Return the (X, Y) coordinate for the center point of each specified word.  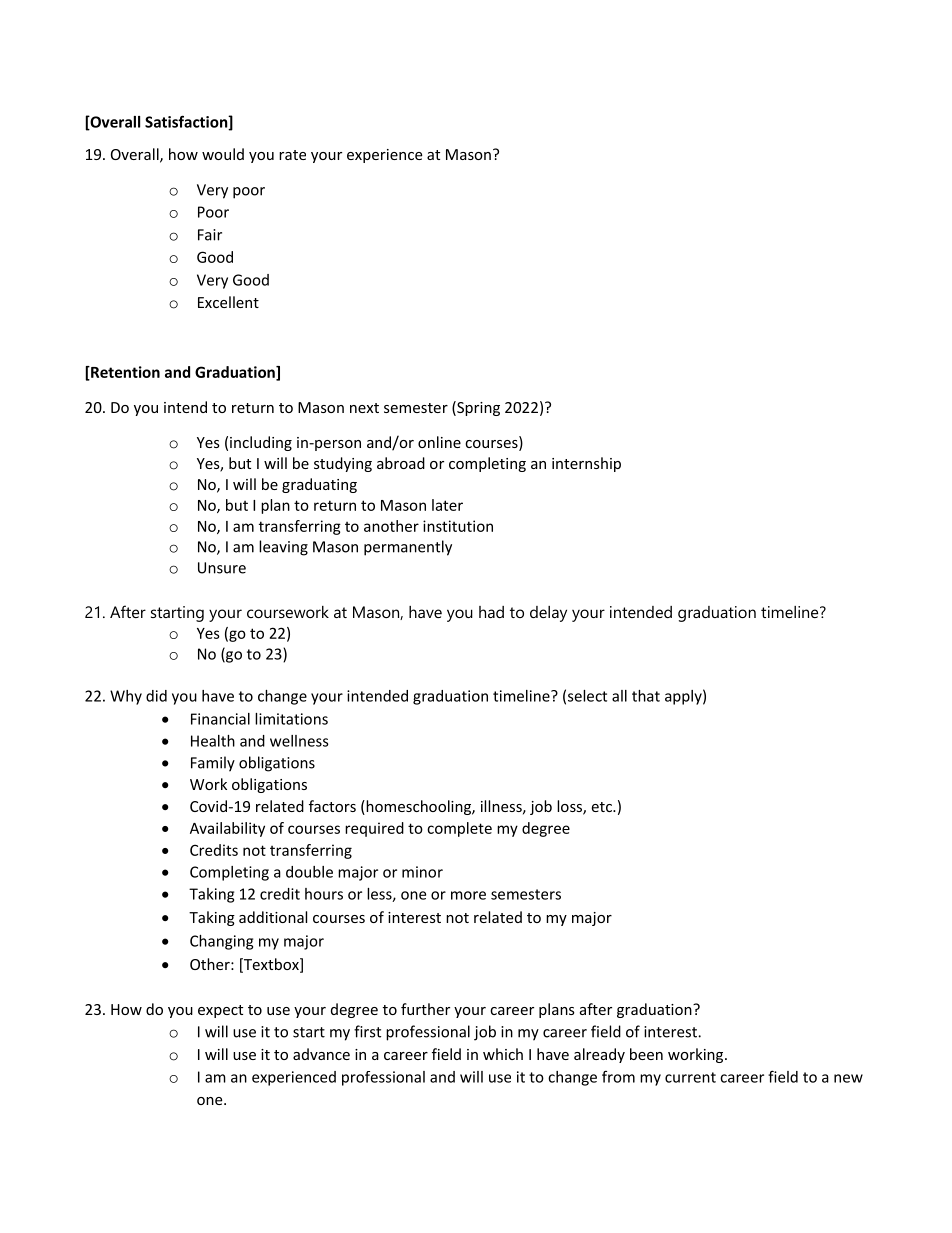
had (491, 612)
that (646, 696)
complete (459, 829)
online (439, 442)
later (447, 505)
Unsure (222, 568)
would (223, 154)
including (261, 443)
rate (292, 155)
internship (586, 464)
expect (220, 1011)
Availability (227, 829)
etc (602, 807)
